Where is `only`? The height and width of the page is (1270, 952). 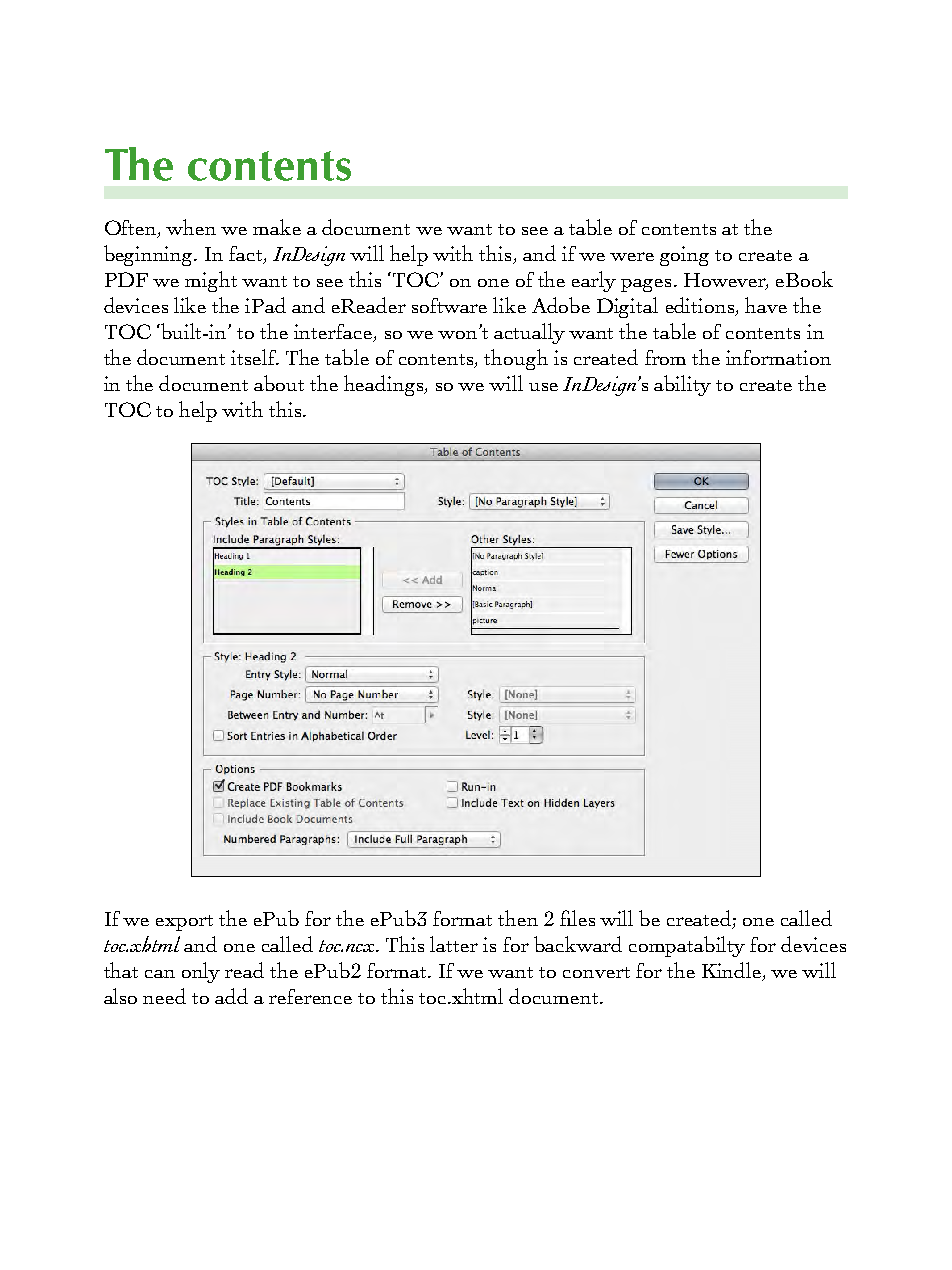
only is located at coordinates (201, 972).
